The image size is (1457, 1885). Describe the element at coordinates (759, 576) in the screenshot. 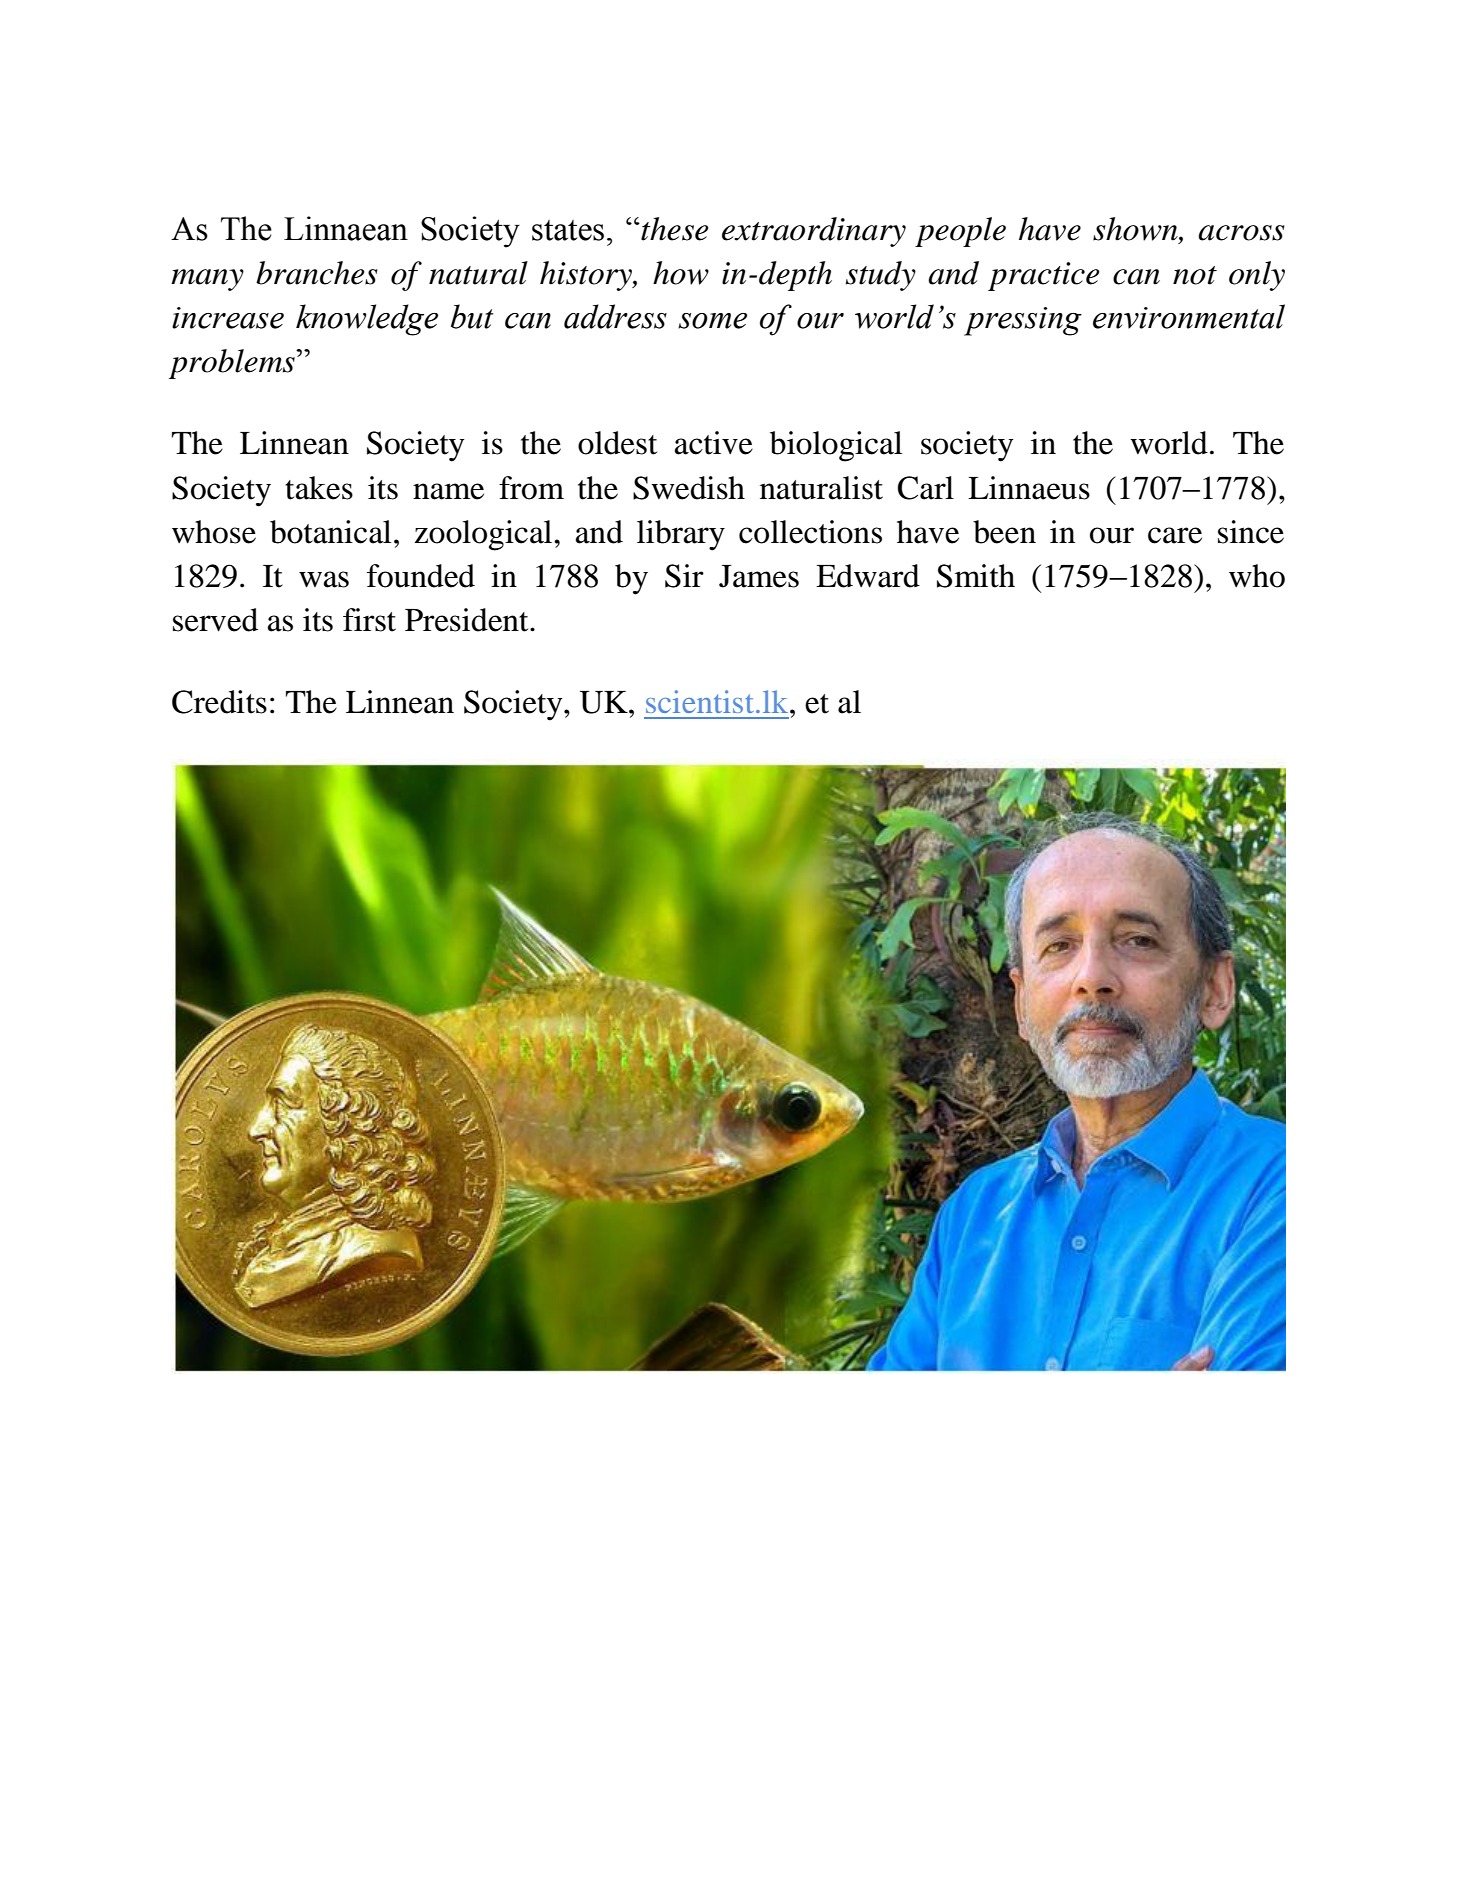

I see `James` at that location.
